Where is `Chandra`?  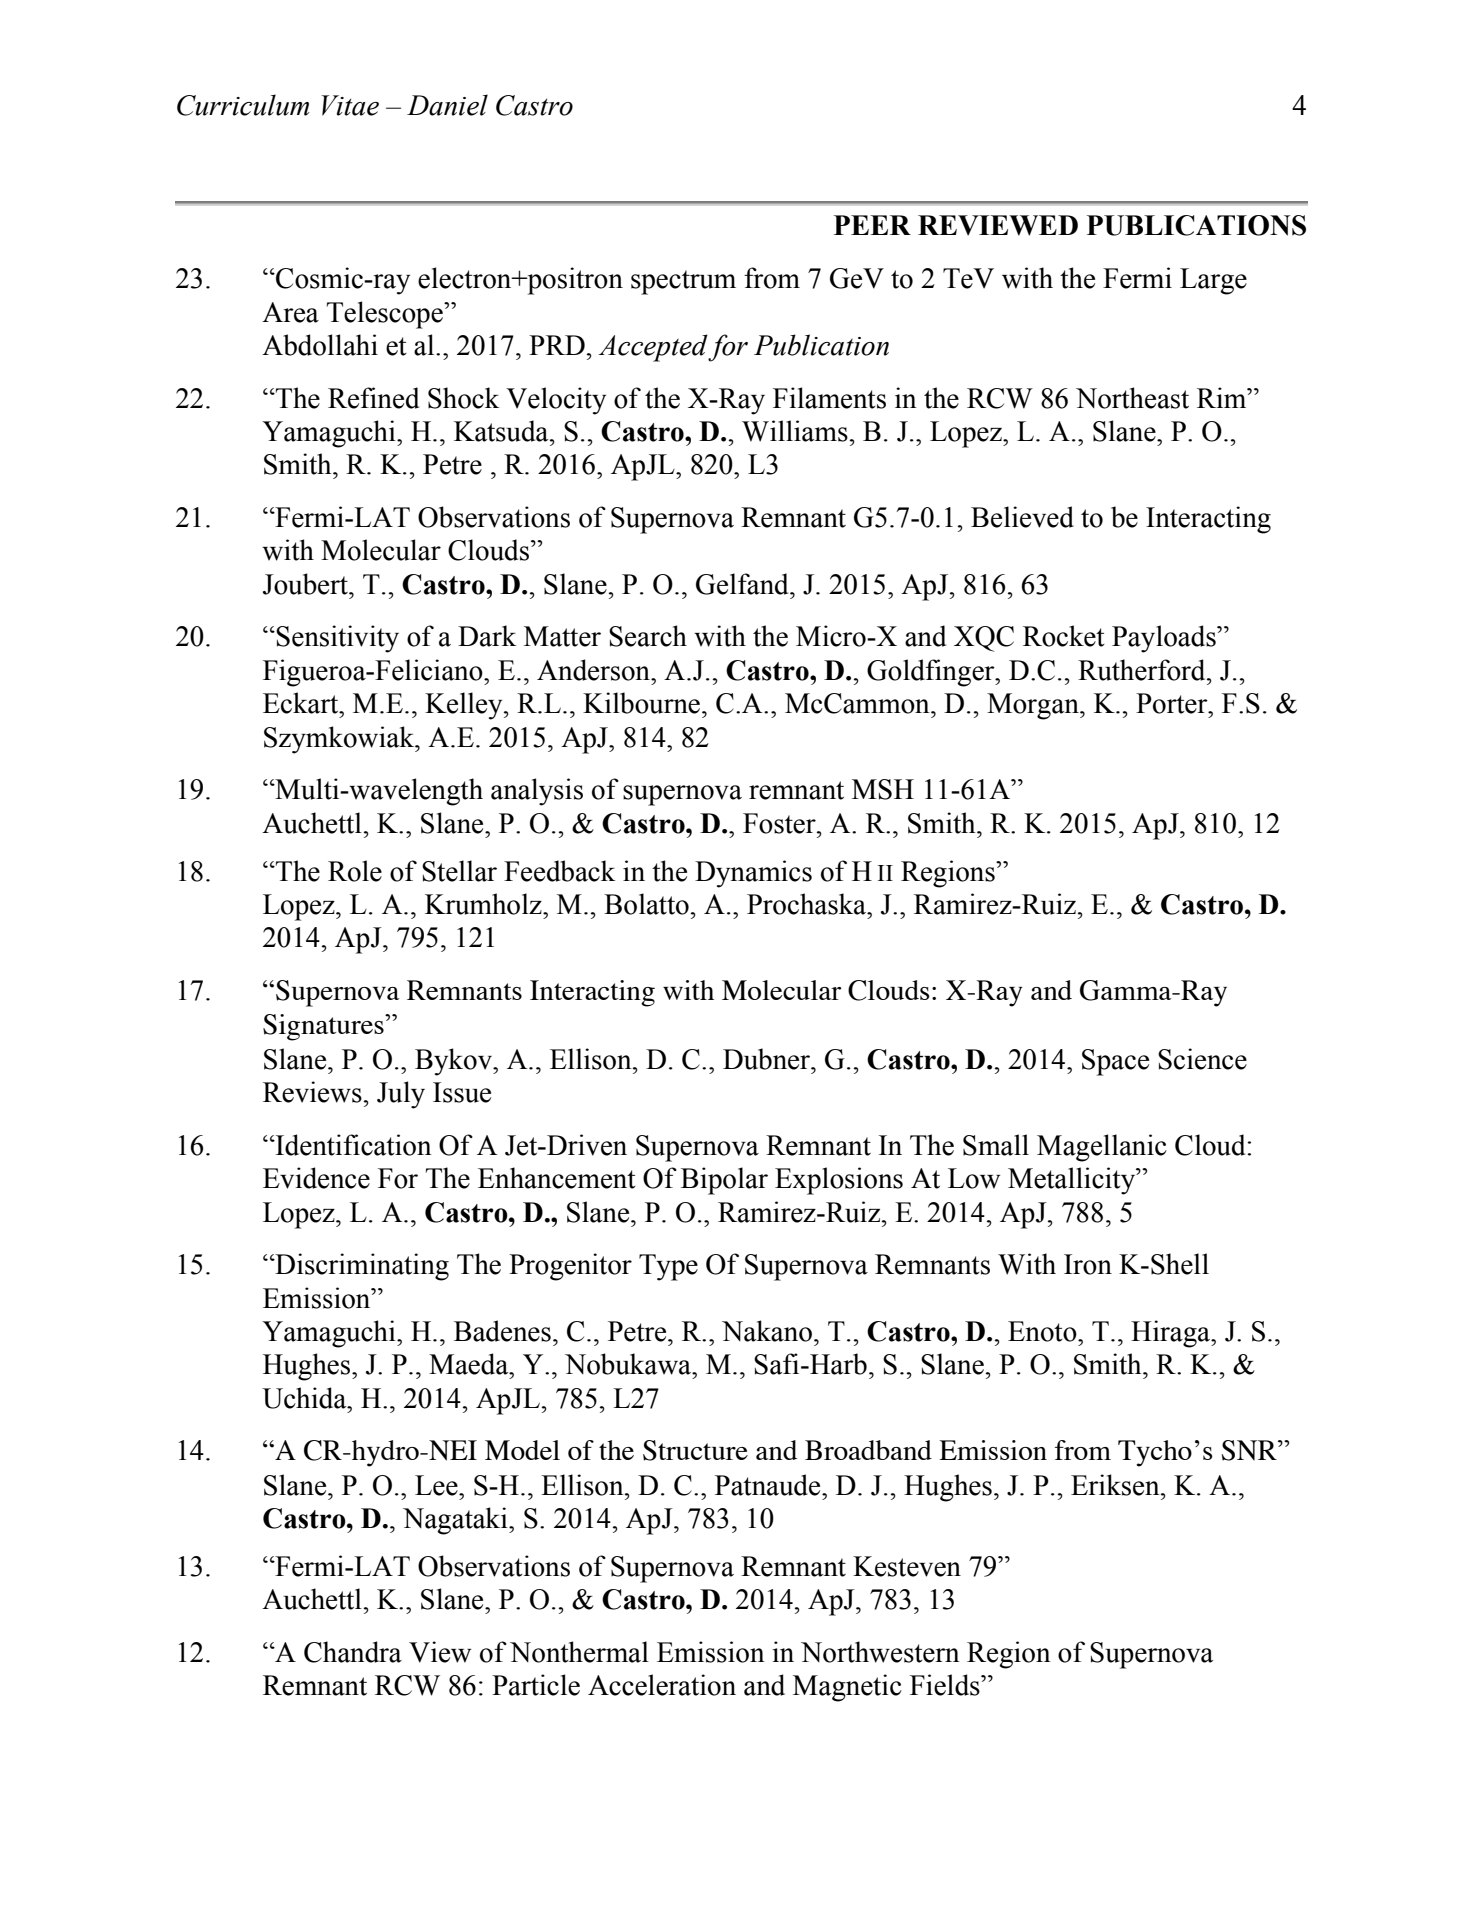 Chandra is located at coordinates (353, 1652).
